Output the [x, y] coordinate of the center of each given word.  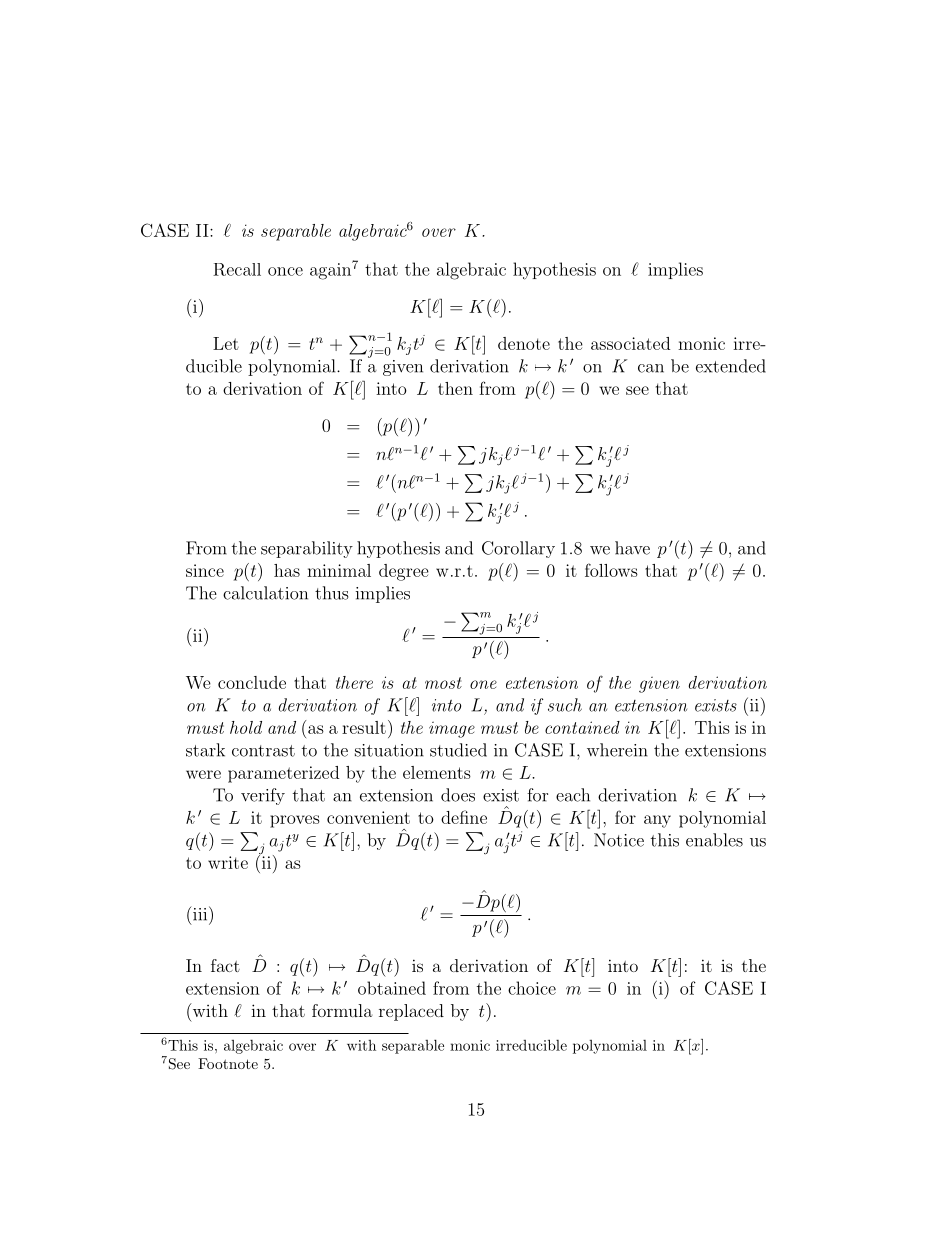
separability [307, 549]
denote [524, 343]
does [458, 795]
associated [630, 343]
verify [263, 796]
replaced [411, 1012]
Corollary [518, 549]
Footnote [228, 1063]
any [657, 821]
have [632, 548]
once [285, 271]
